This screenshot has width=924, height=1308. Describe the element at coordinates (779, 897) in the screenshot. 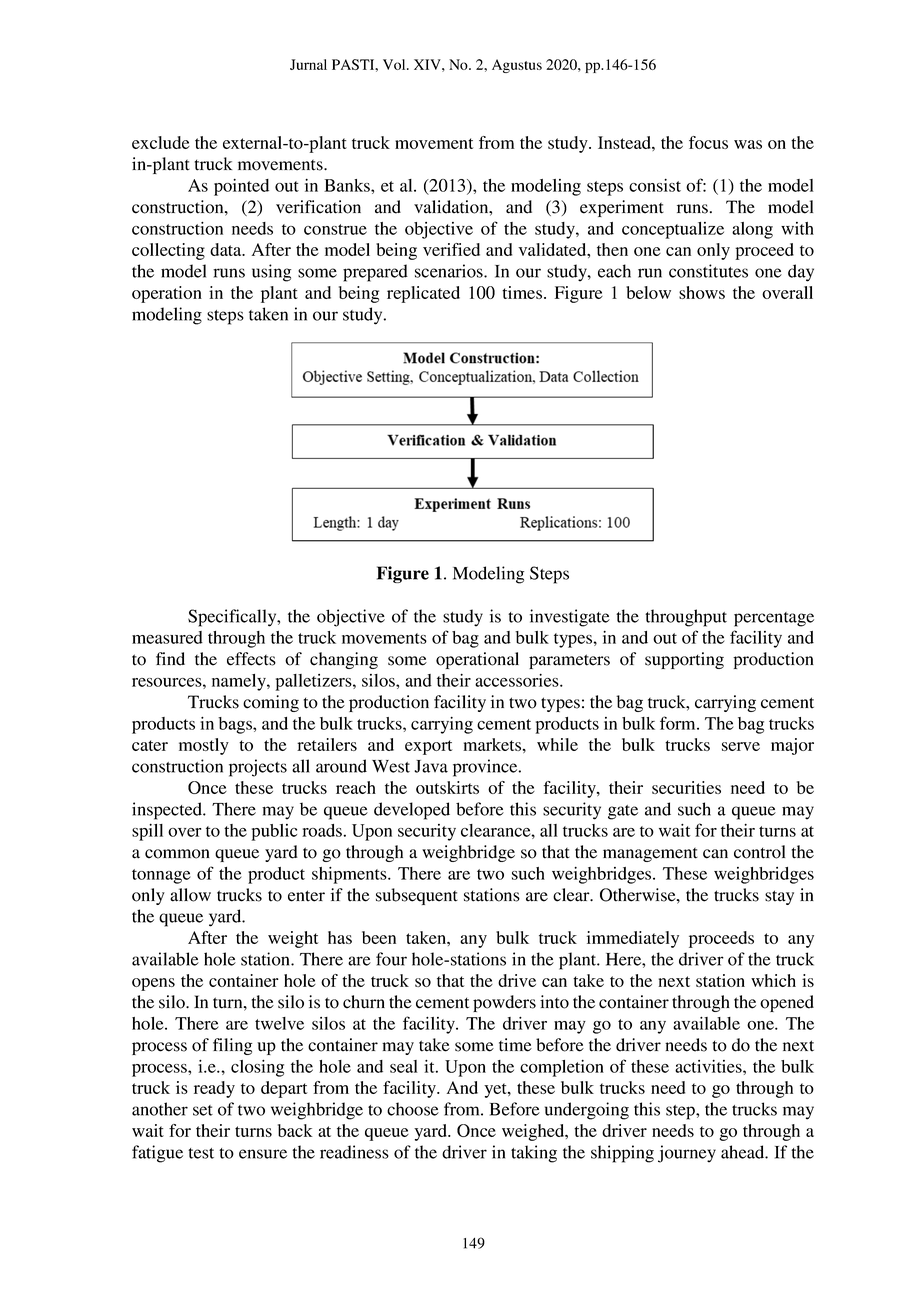

I see `stay` at that location.
